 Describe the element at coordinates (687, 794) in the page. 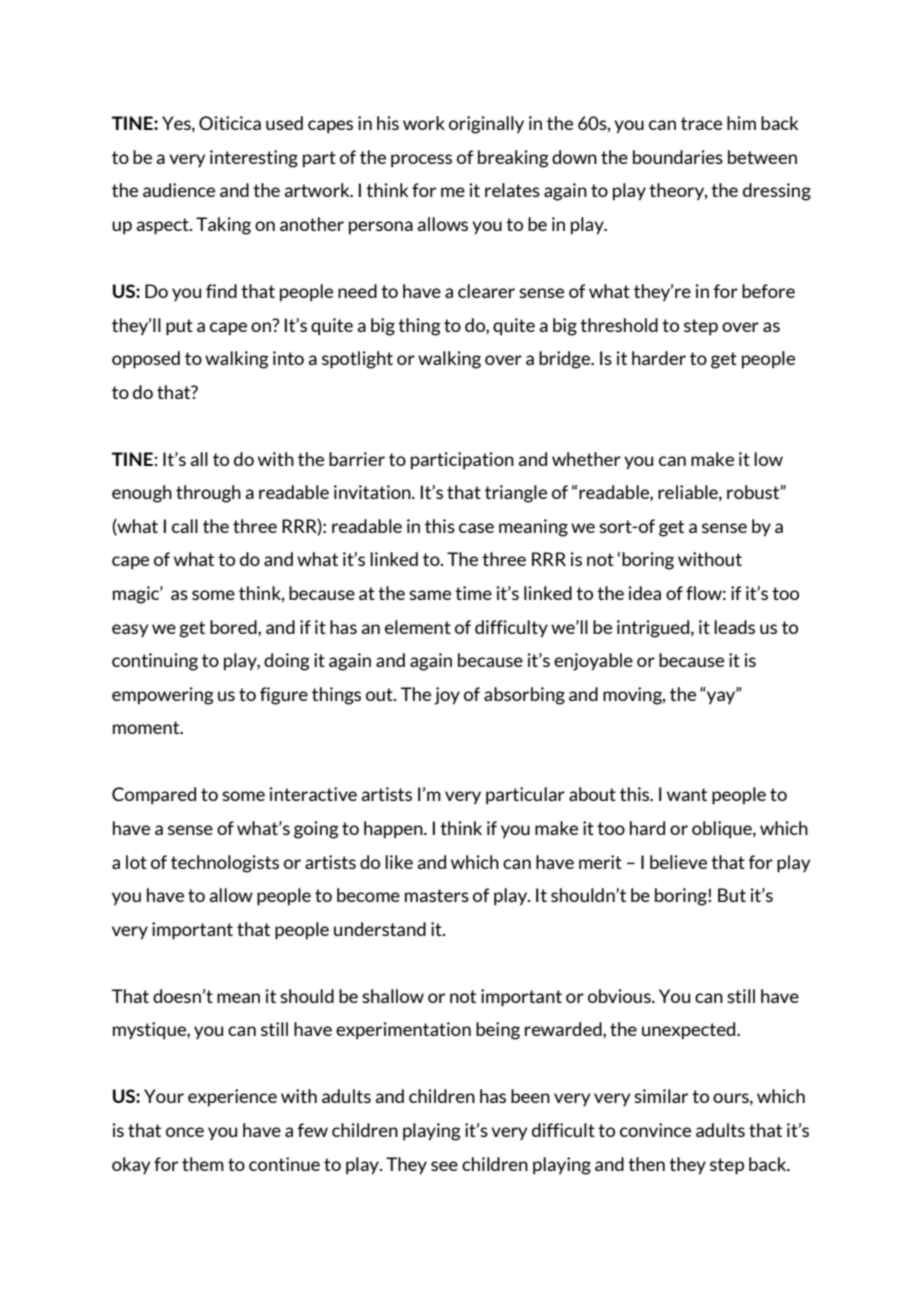

I see `want` at that location.
